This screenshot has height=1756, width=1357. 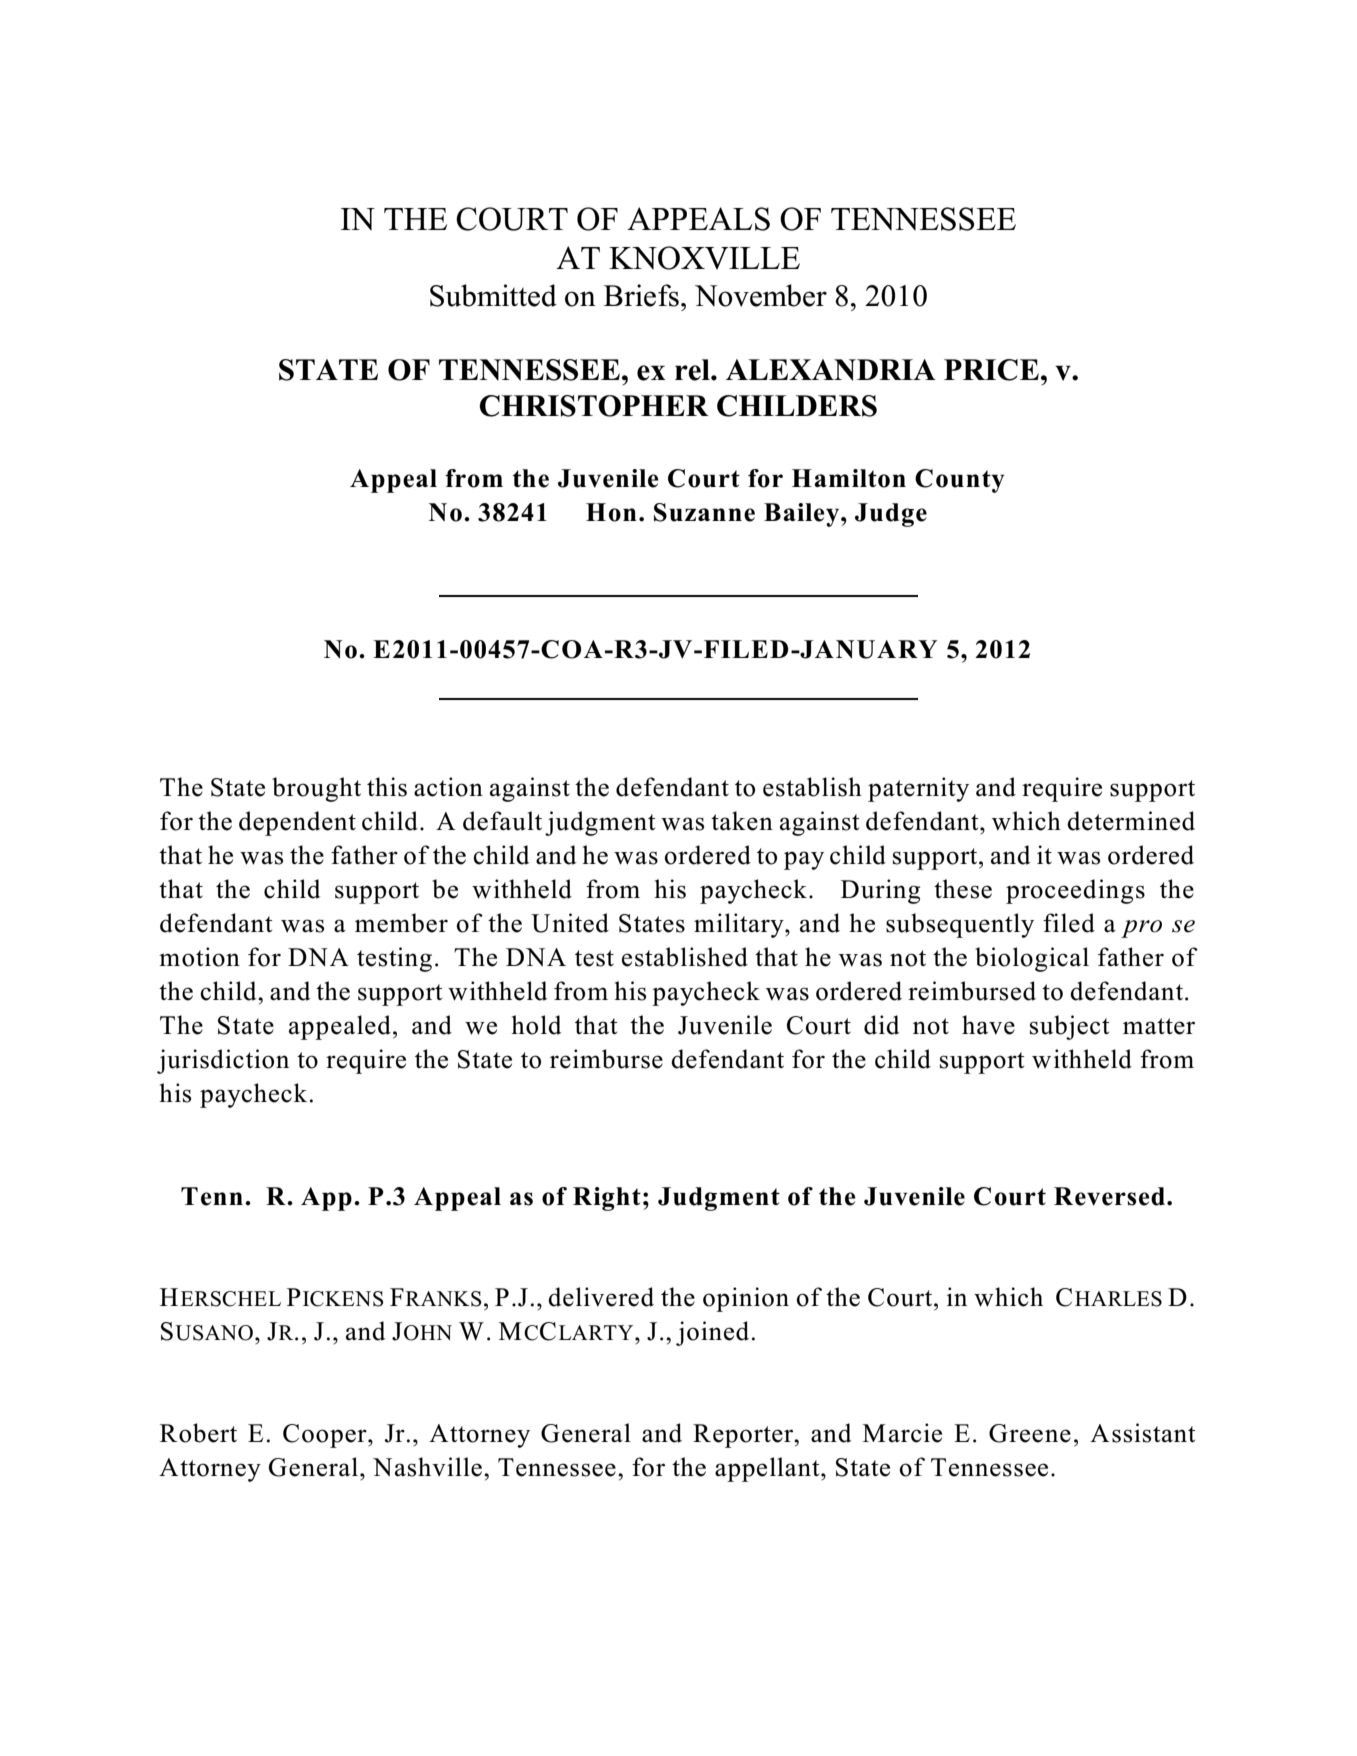 I want to click on taken, so click(x=742, y=821).
